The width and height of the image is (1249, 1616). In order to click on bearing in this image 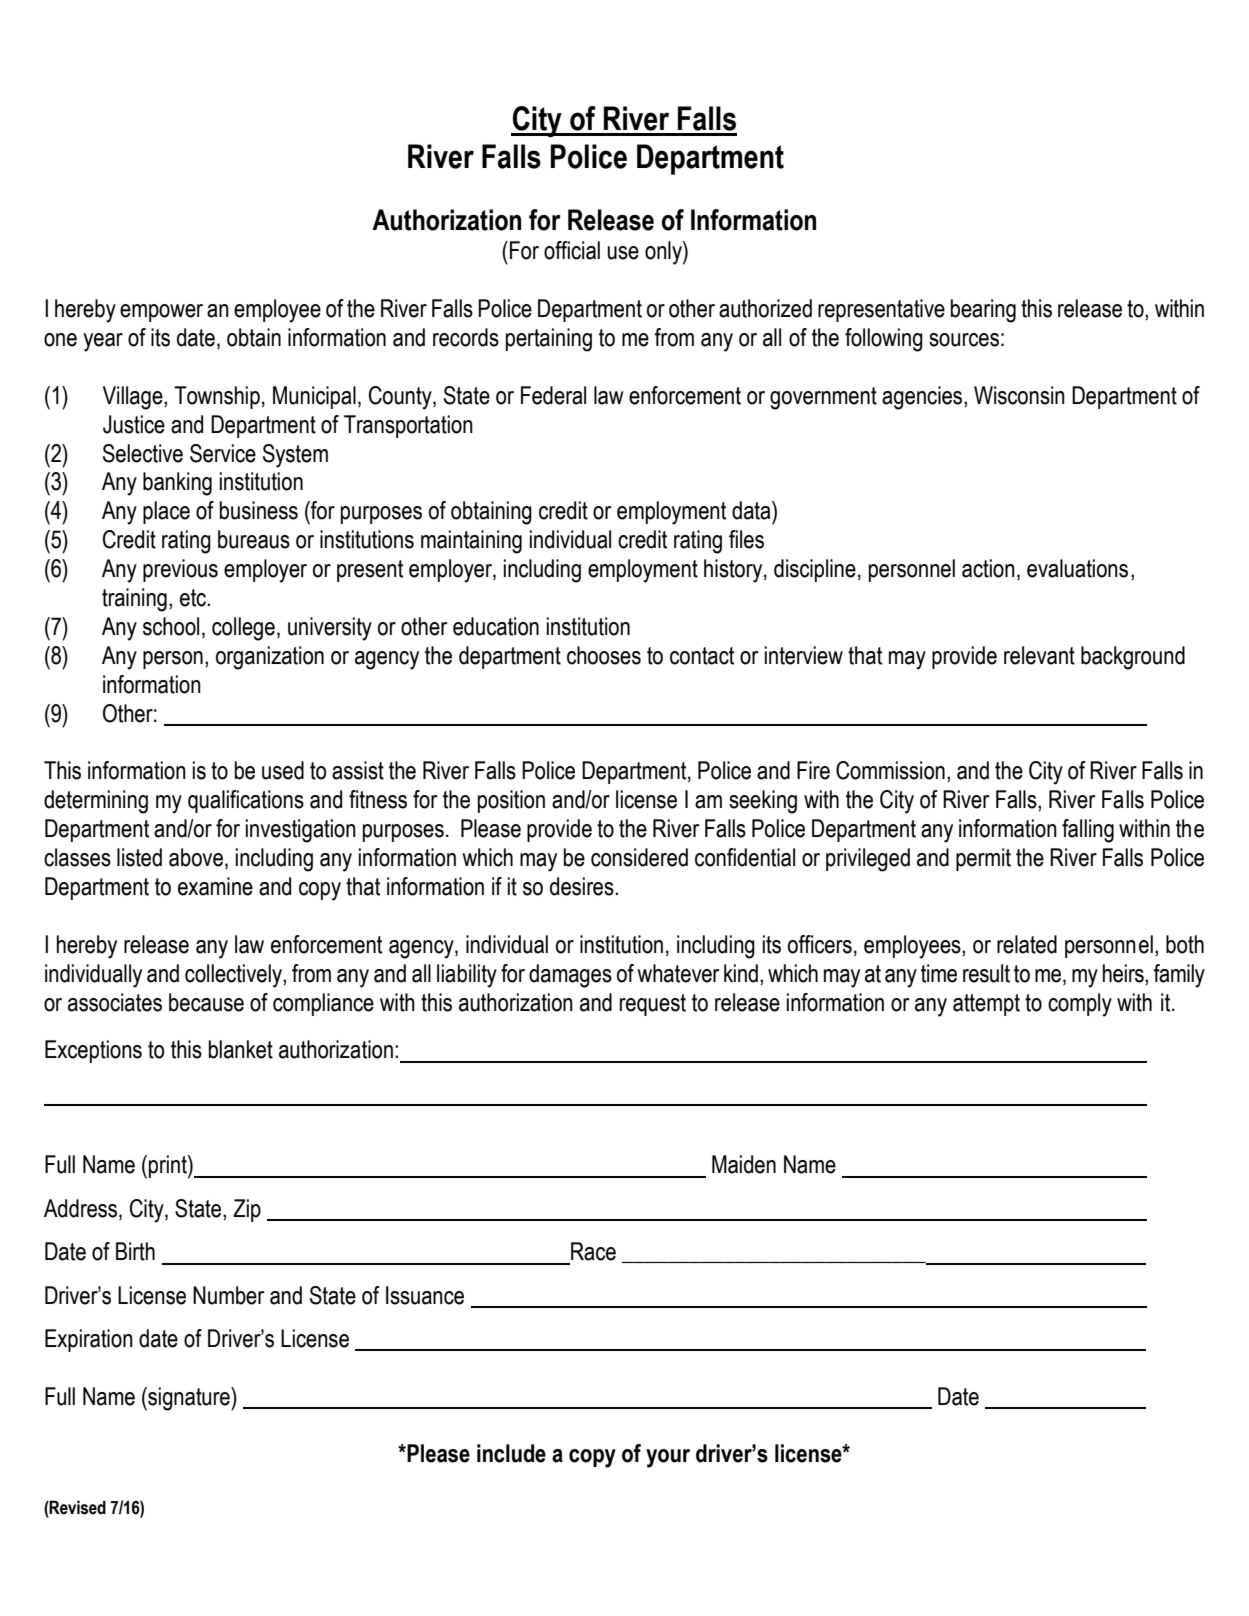, I will do `click(983, 311)`.
